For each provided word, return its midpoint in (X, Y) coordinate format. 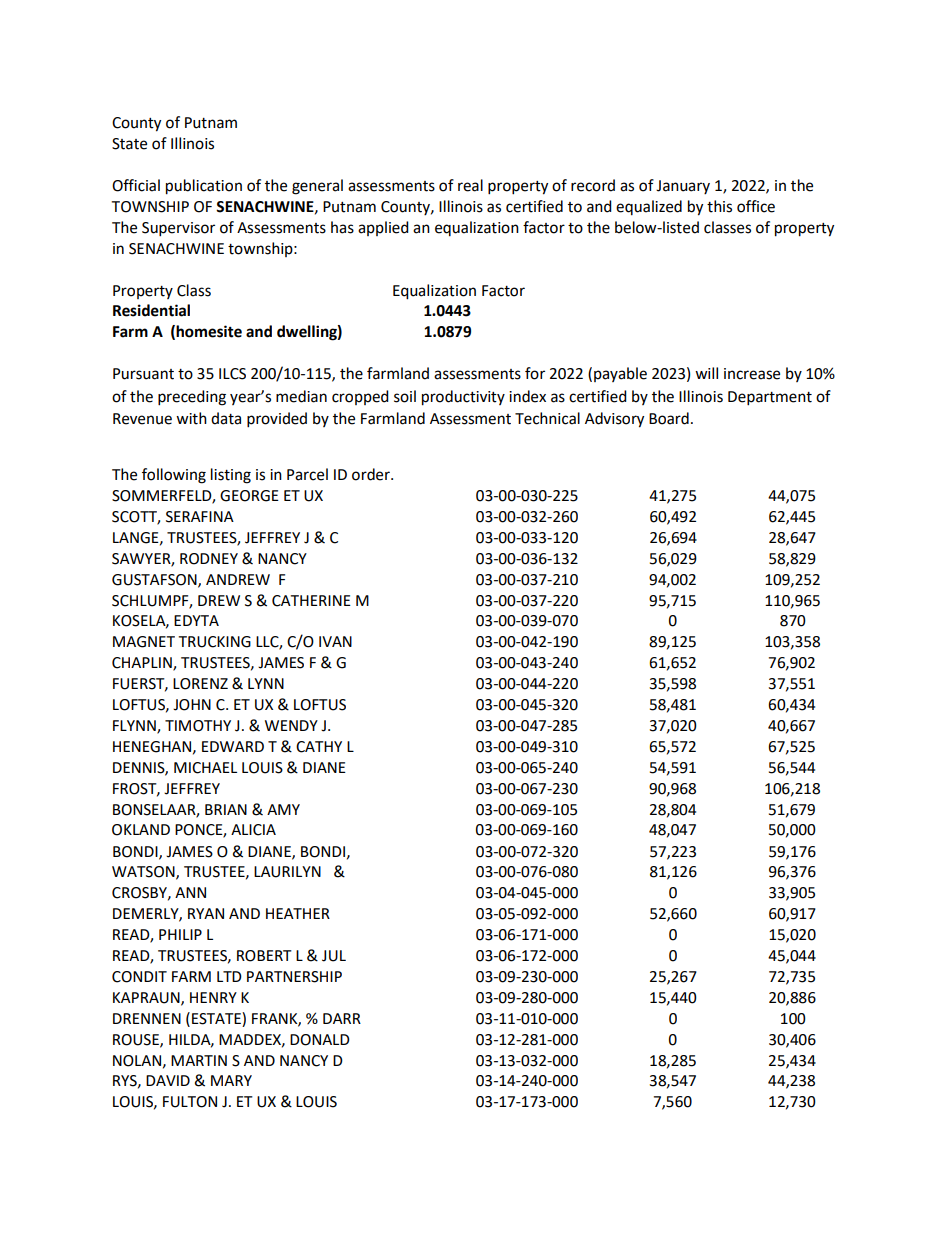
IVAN (335, 641)
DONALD (320, 1040)
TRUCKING (214, 642)
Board (669, 418)
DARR (342, 1018)
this (719, 206)
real (470, 185)
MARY (231, 1080)
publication (204, 187)
